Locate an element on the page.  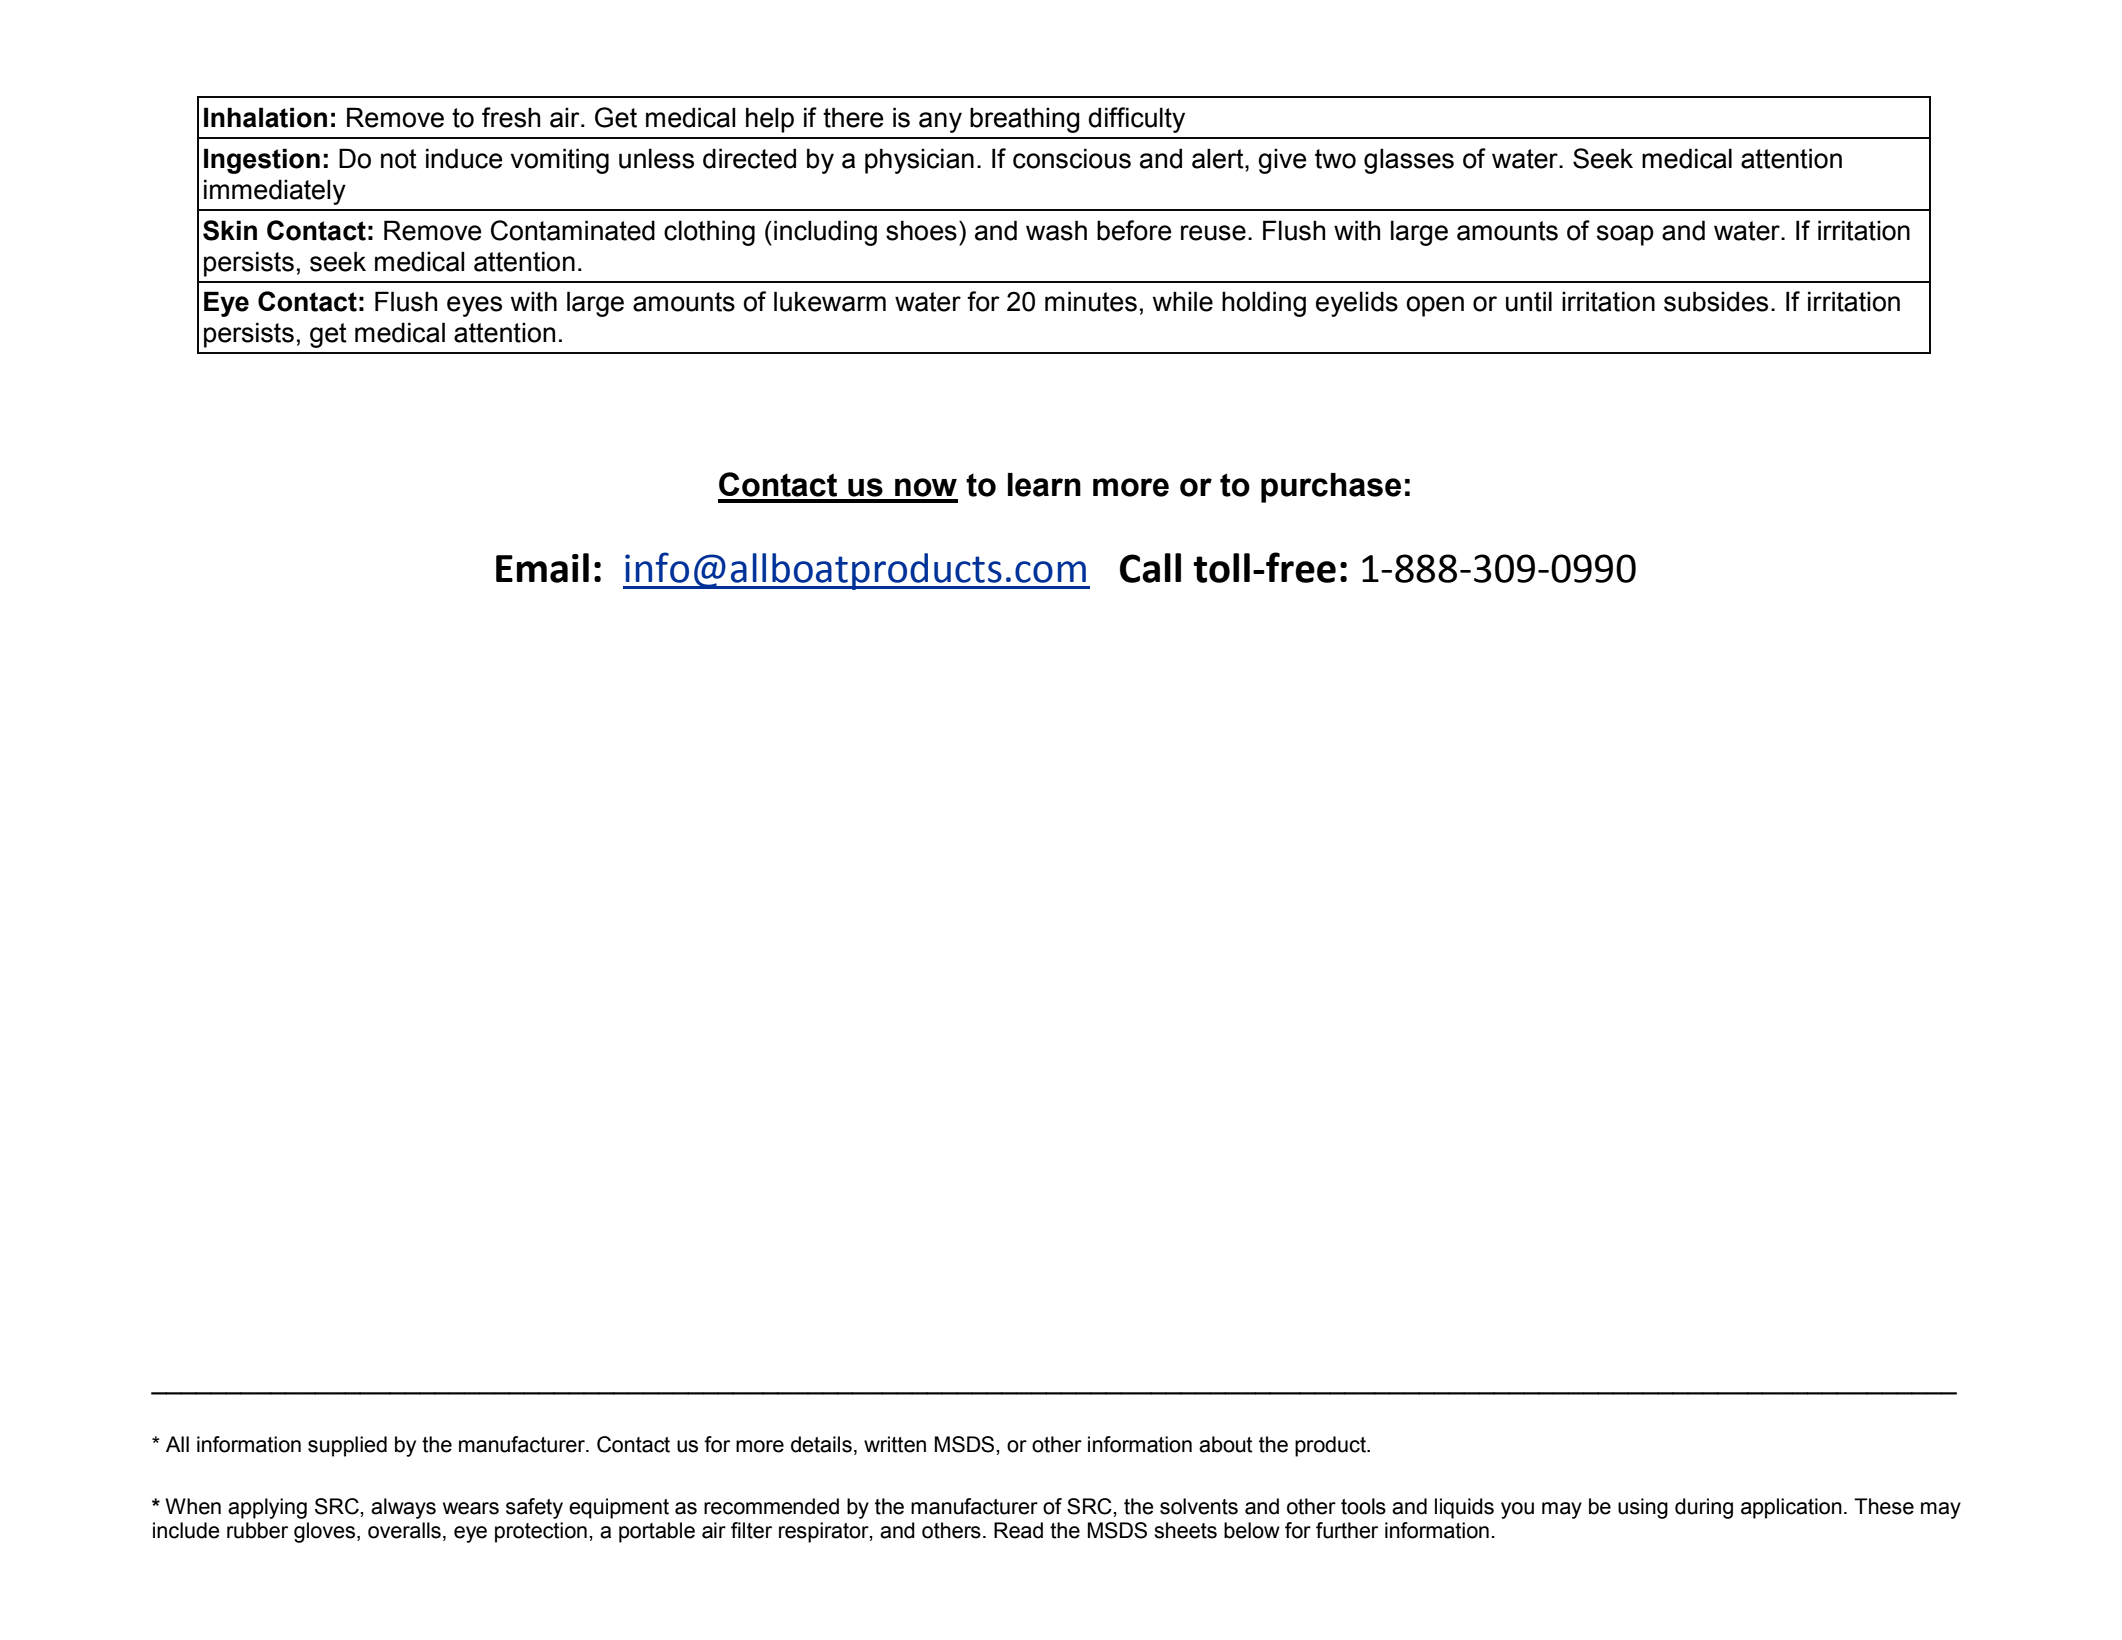
not is located at coordinates (399, 159).
